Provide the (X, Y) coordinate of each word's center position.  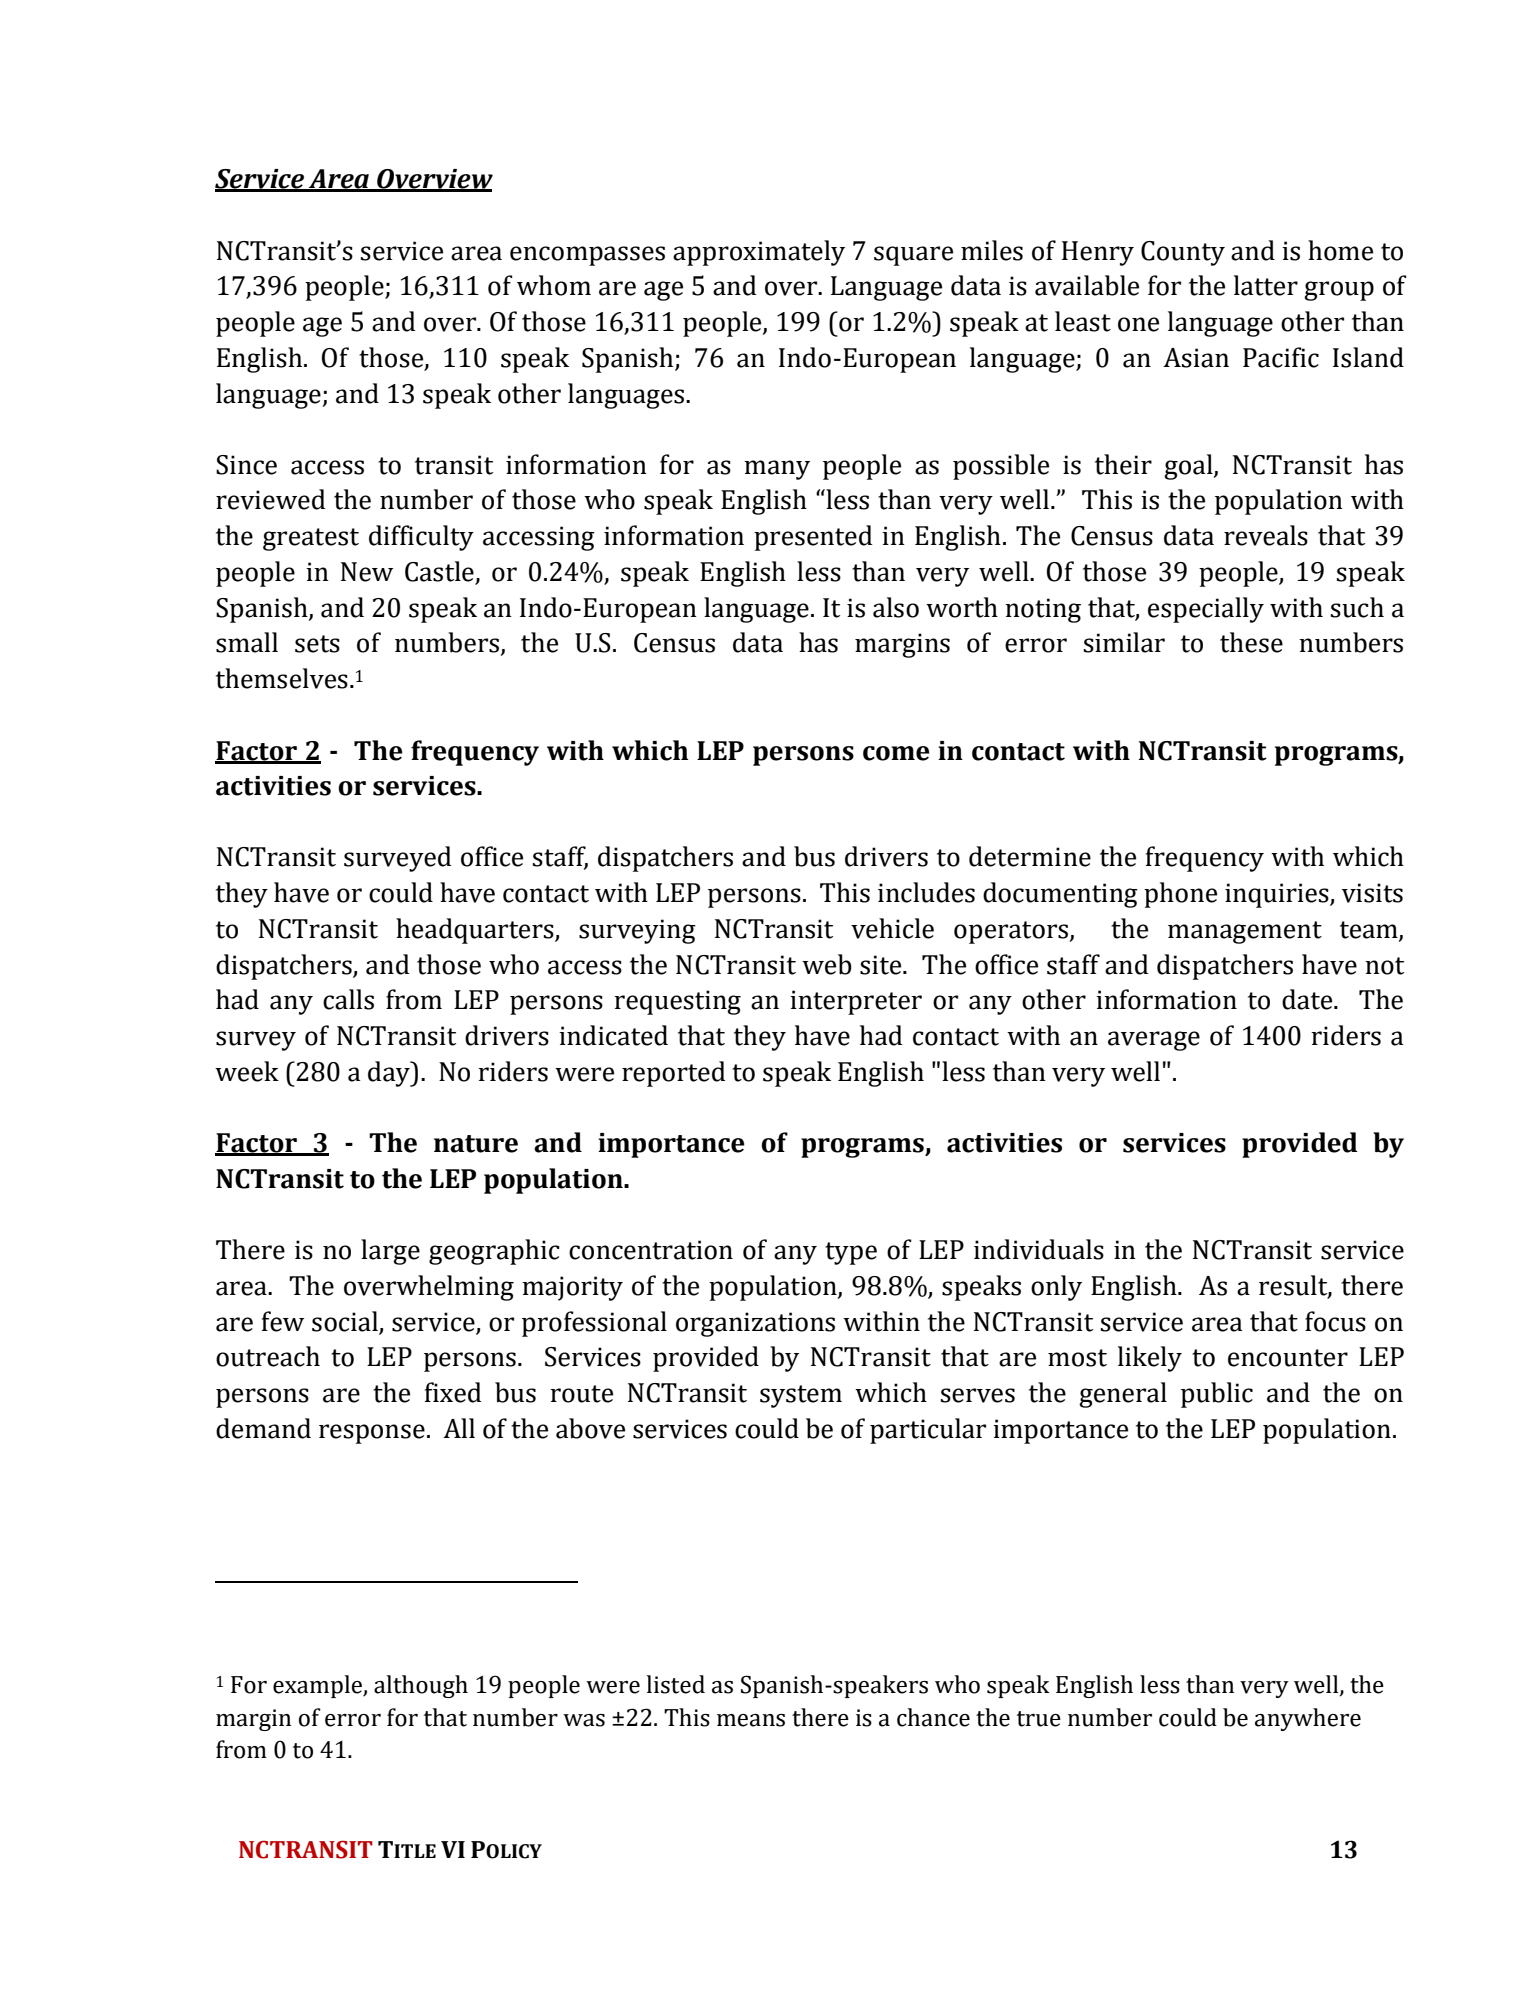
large (390, 1252)
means (751, 1720)
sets (317, 644)
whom (554, 285)
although (421, 1686)
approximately (759, 253)
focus (1335, 1321)
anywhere (1308, 1719)
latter (1266, 285)
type (851, 1253)
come (896, 753)
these (1251, 642)
